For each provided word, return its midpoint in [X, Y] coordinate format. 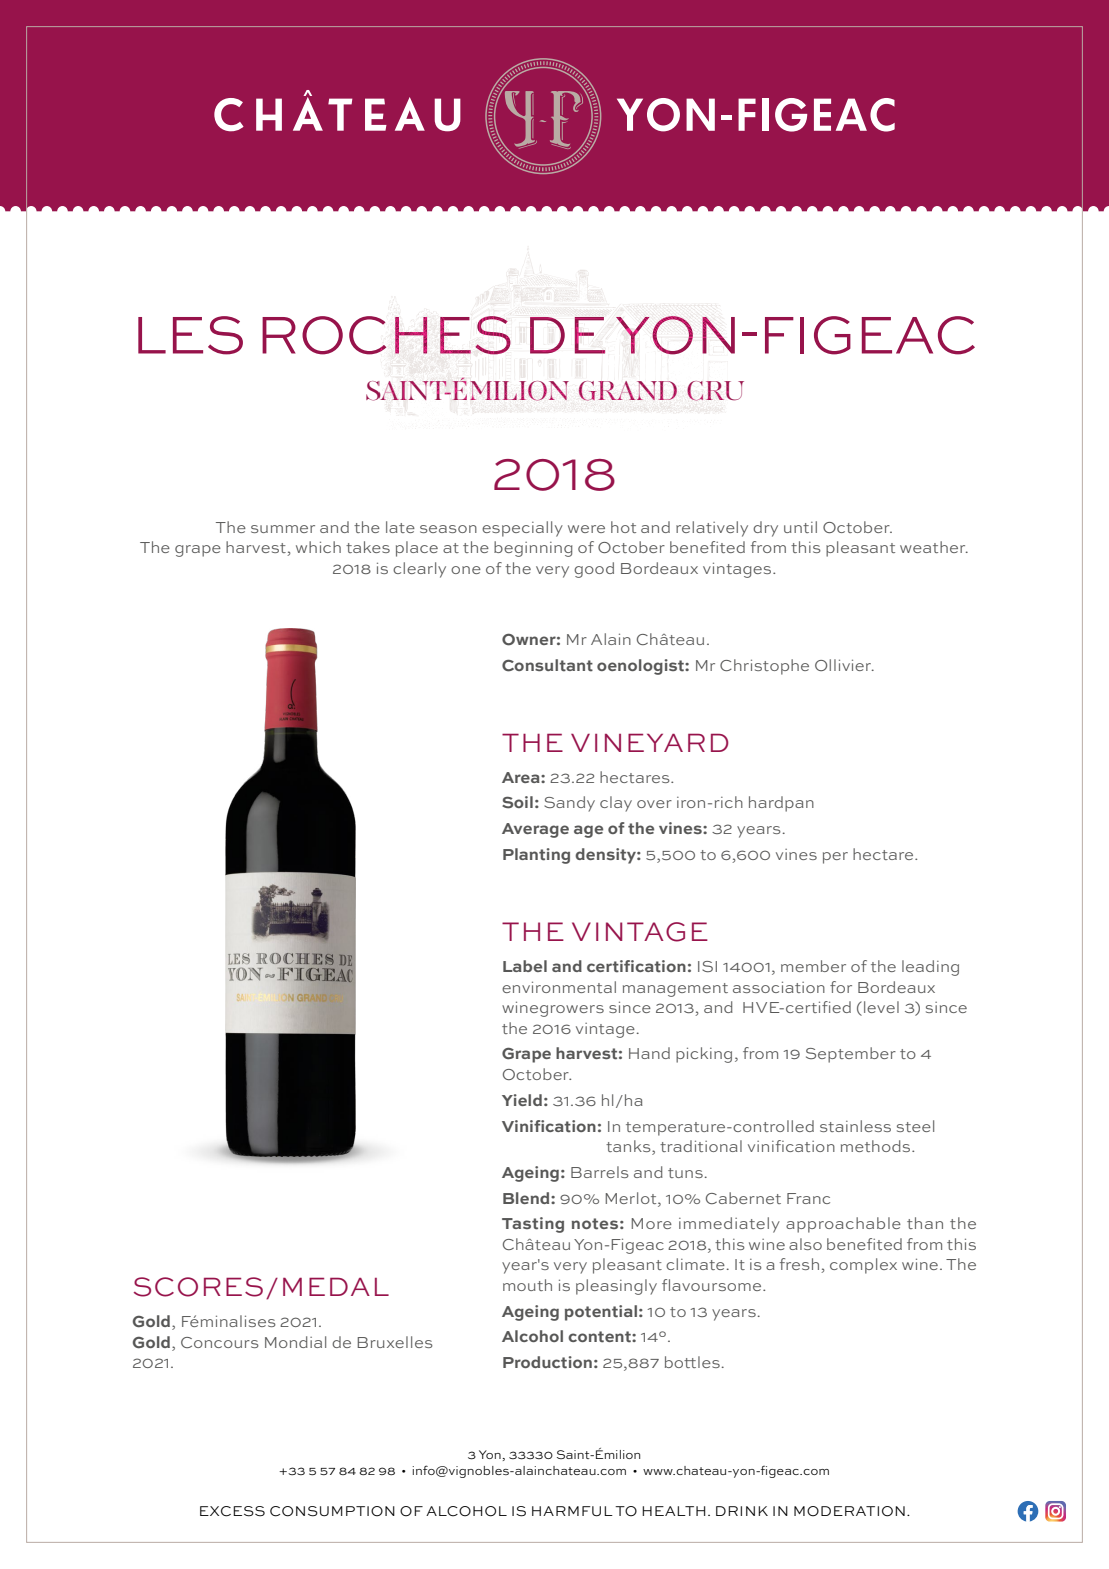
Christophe [764, 667]
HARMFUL [572, 1511]
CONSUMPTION [332, 1511]
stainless [855, 1126]
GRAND [628, 391]
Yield [522, 1100]
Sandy [569, 804]
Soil [517, 802]
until [800, 527]
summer [283, 529]
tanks [629, 1147]
